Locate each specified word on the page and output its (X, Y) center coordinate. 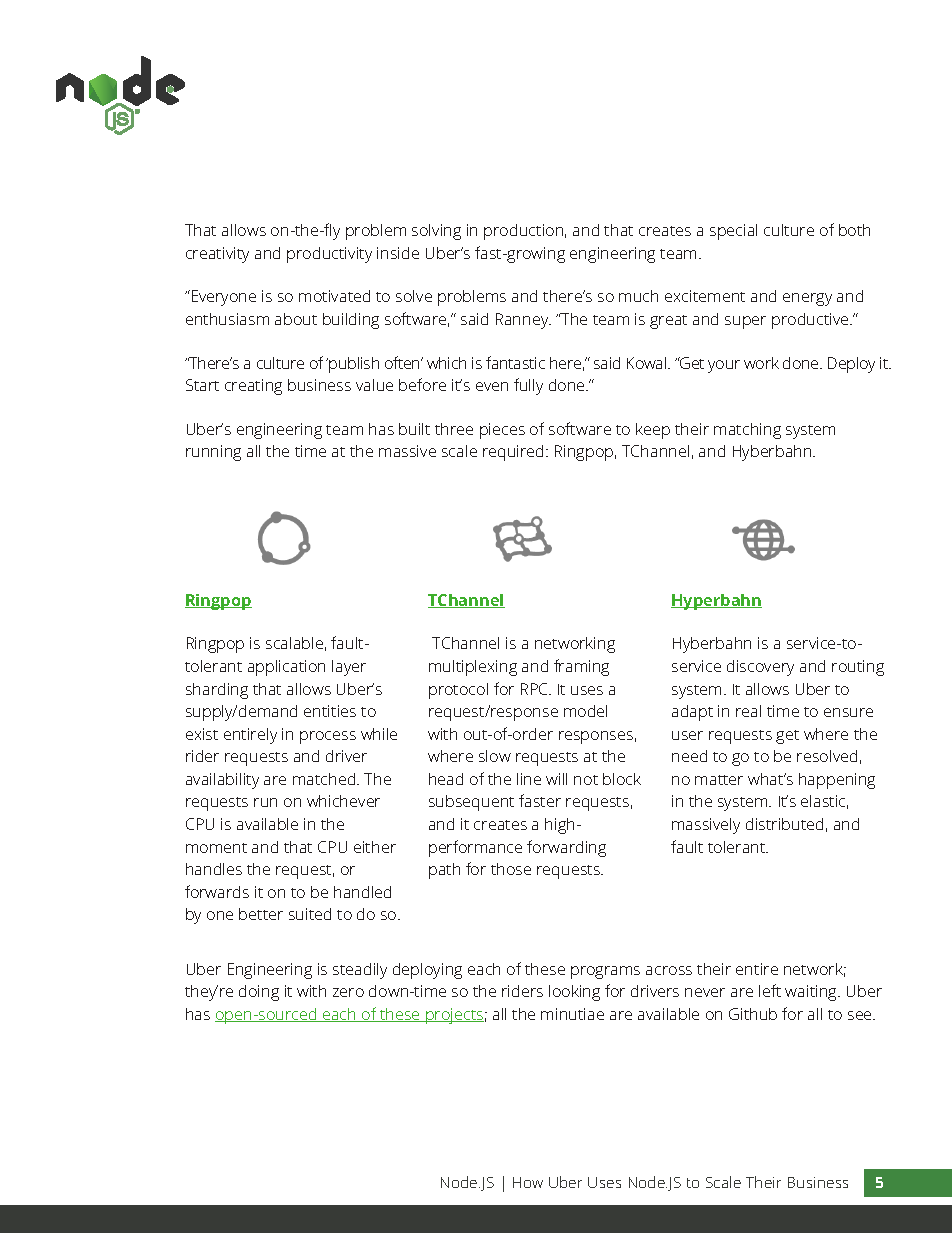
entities (330, 711)
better (261, 914)
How (528, 1182)
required (515, 453)
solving (436, 232)
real (748, 711)
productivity (329, 255)
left (770, 990)
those (511, 869)
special (733, 232)
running (213, 453)
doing (259, 993)
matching (747, 431)
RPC (536, 689)
